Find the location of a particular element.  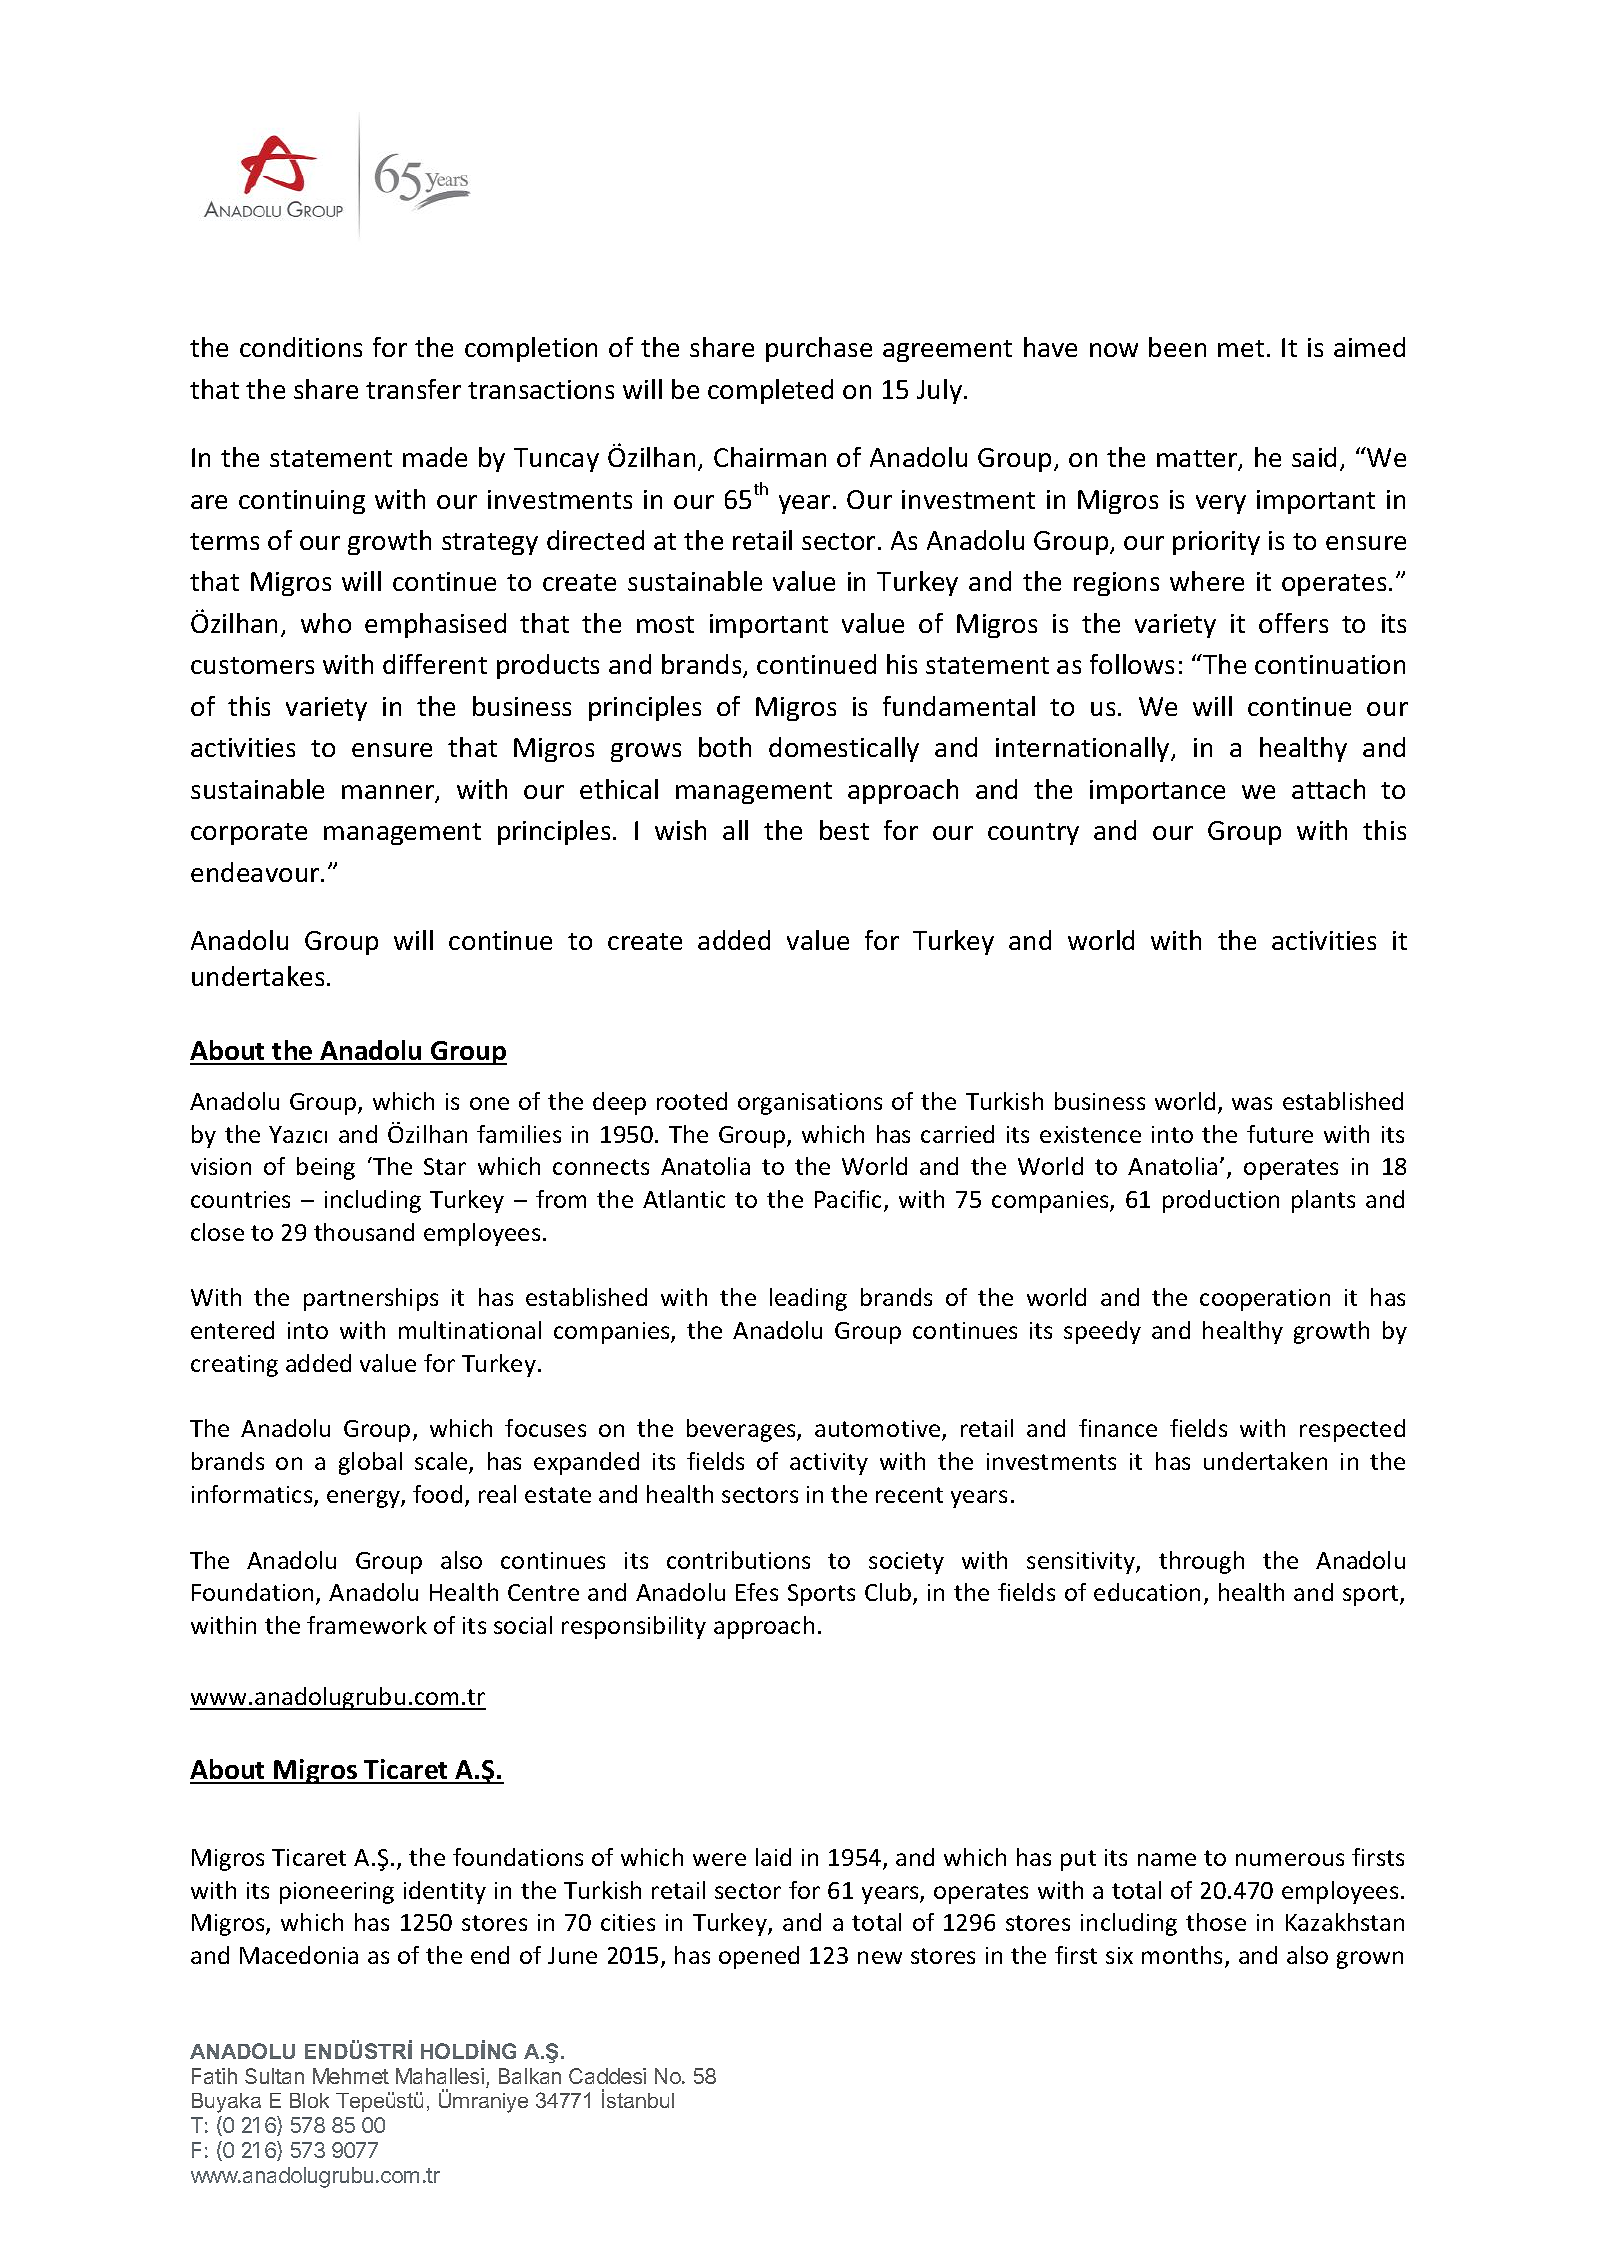

Pacific is located at coordinates (850, 1200).
